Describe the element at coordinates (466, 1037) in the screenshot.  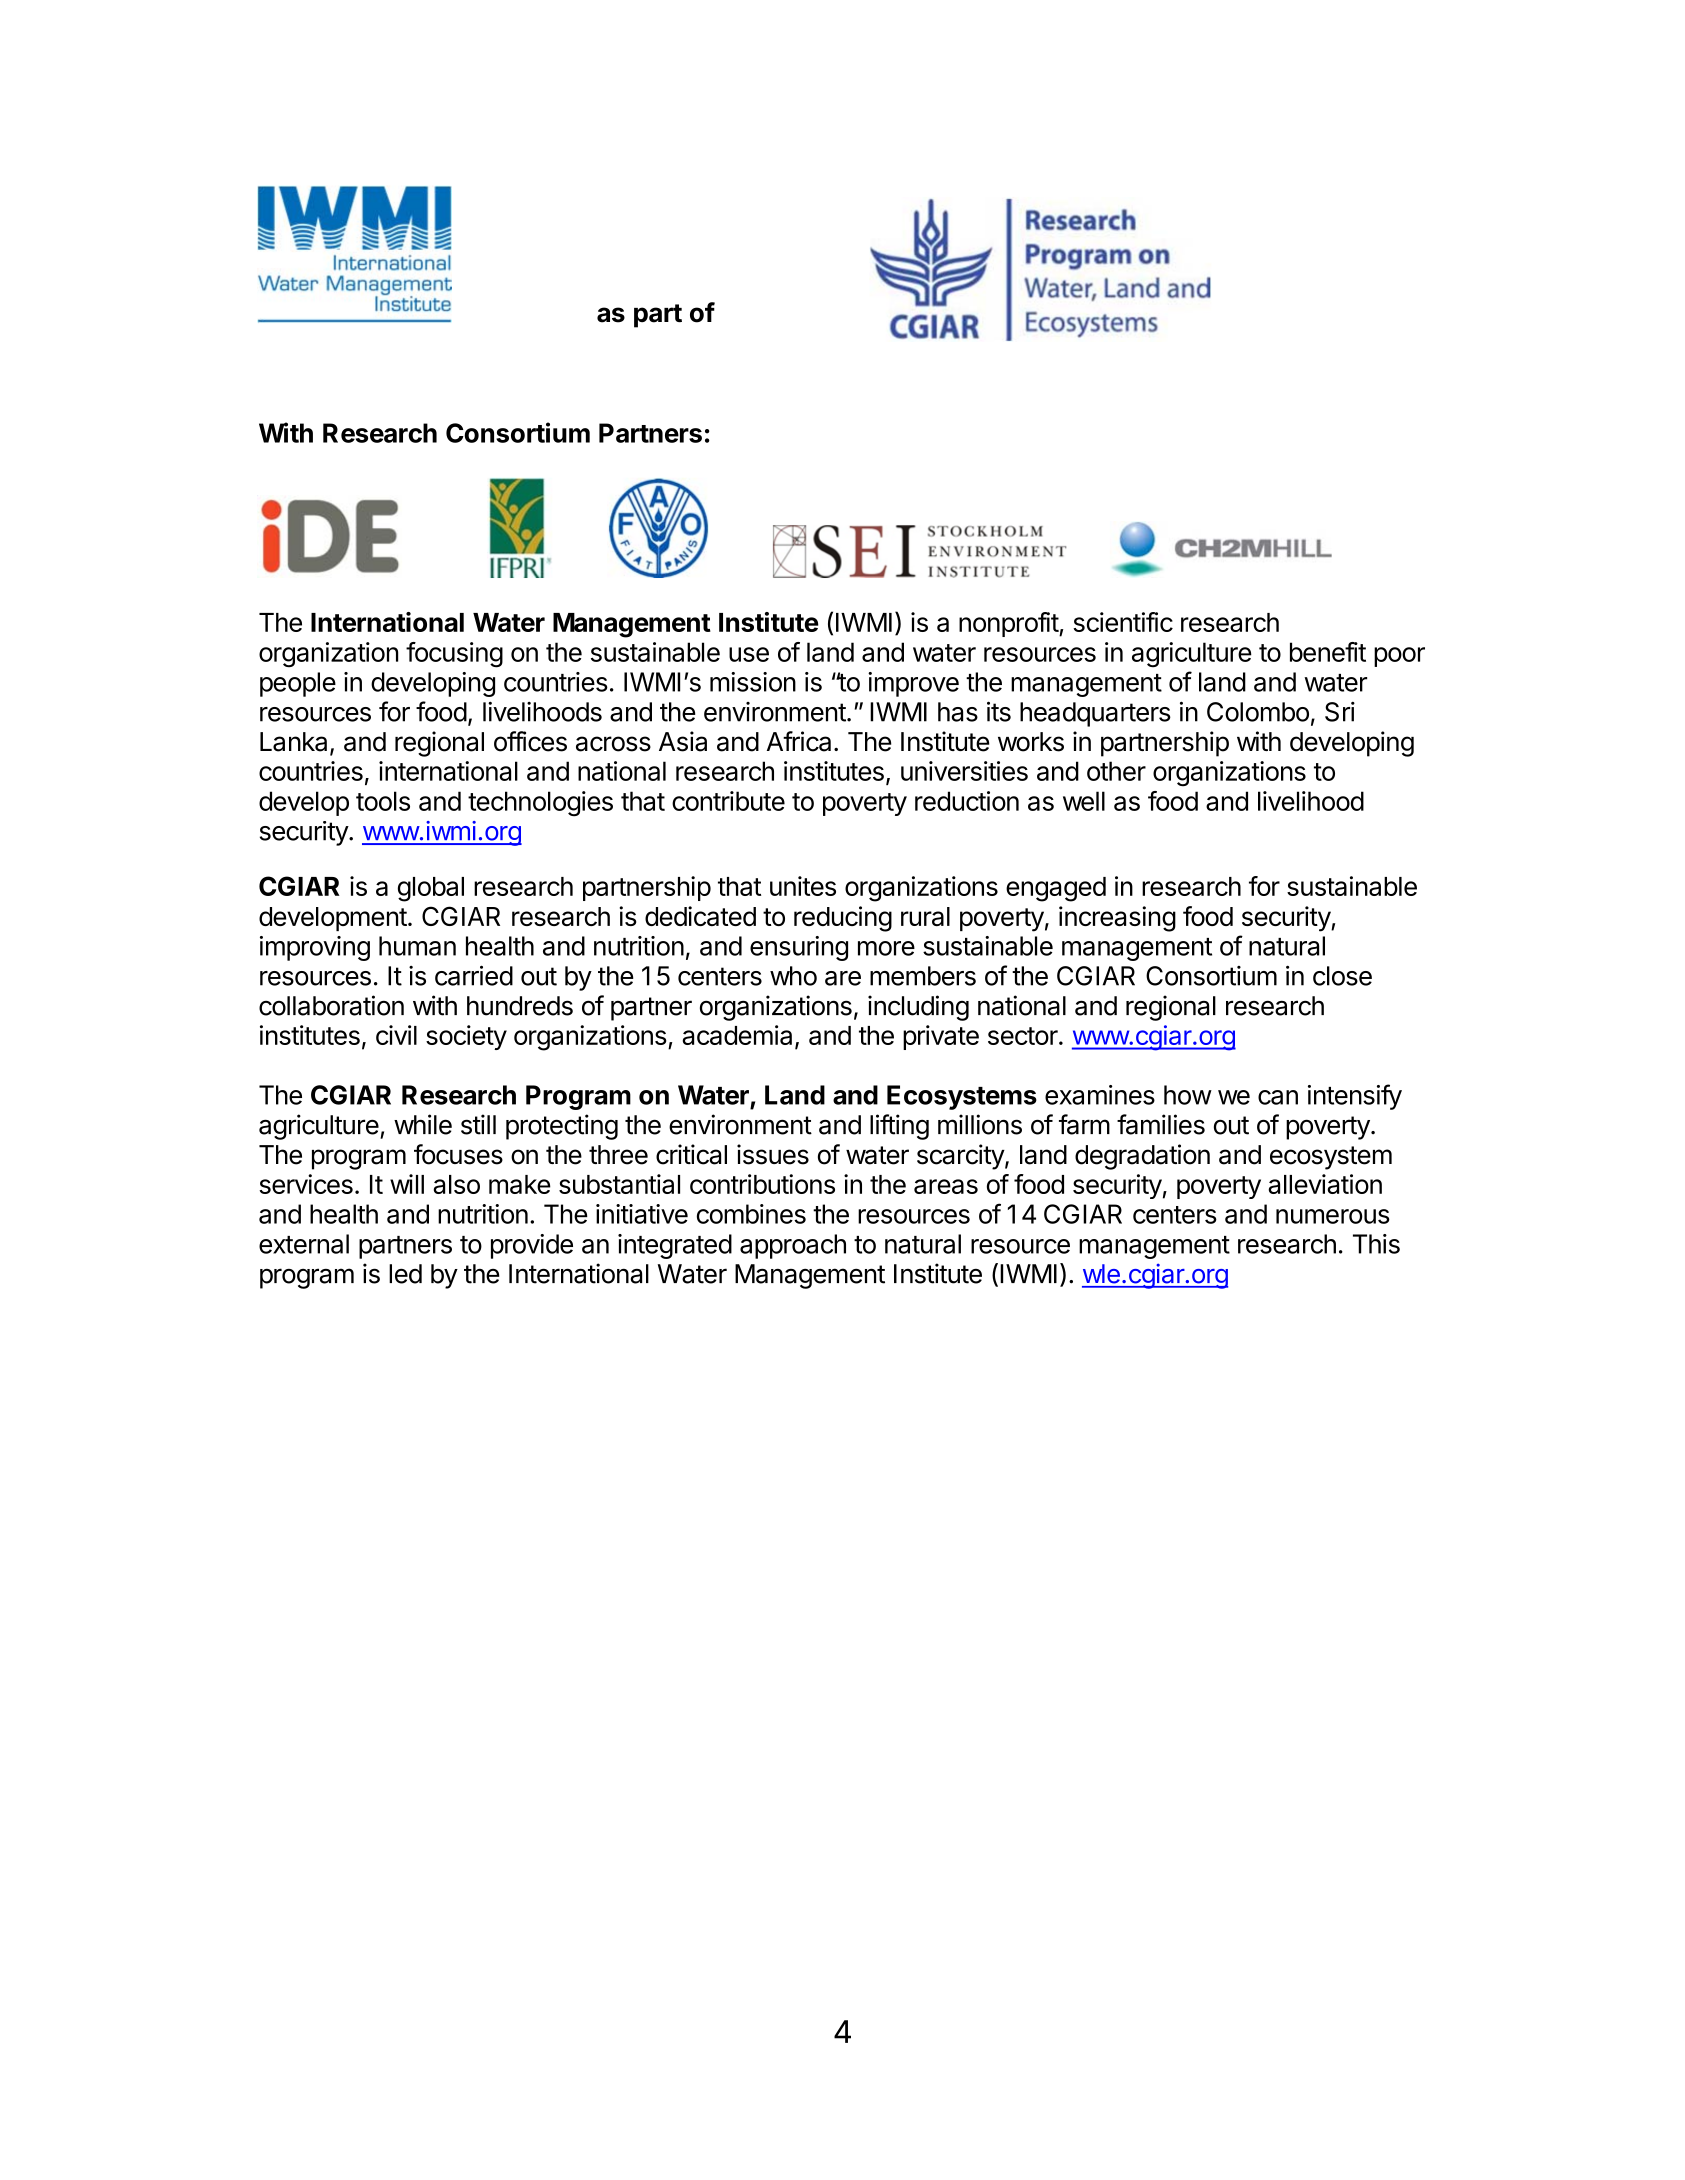
I see `society` at that location.
